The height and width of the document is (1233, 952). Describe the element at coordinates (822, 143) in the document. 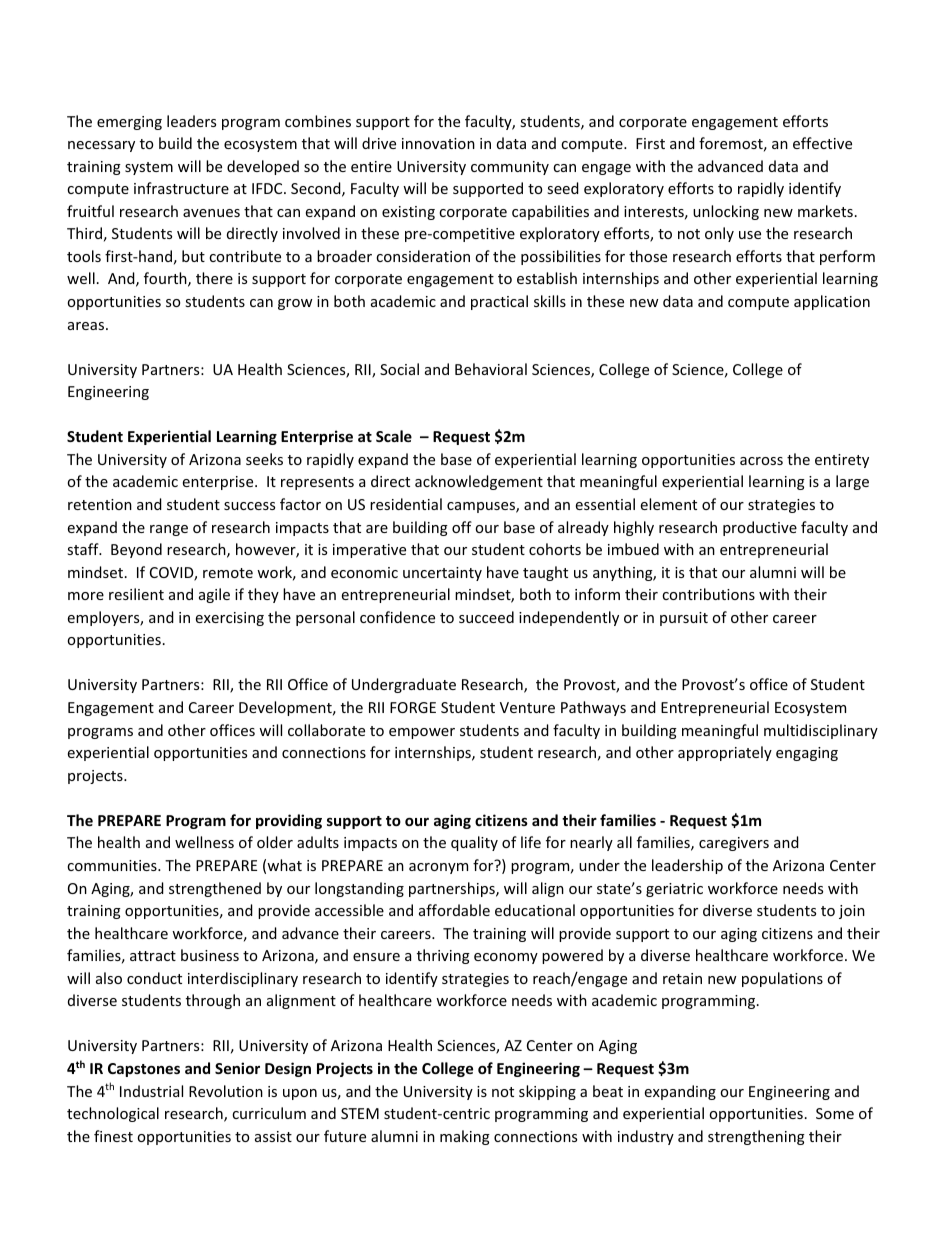

I see `effective` at that location.
